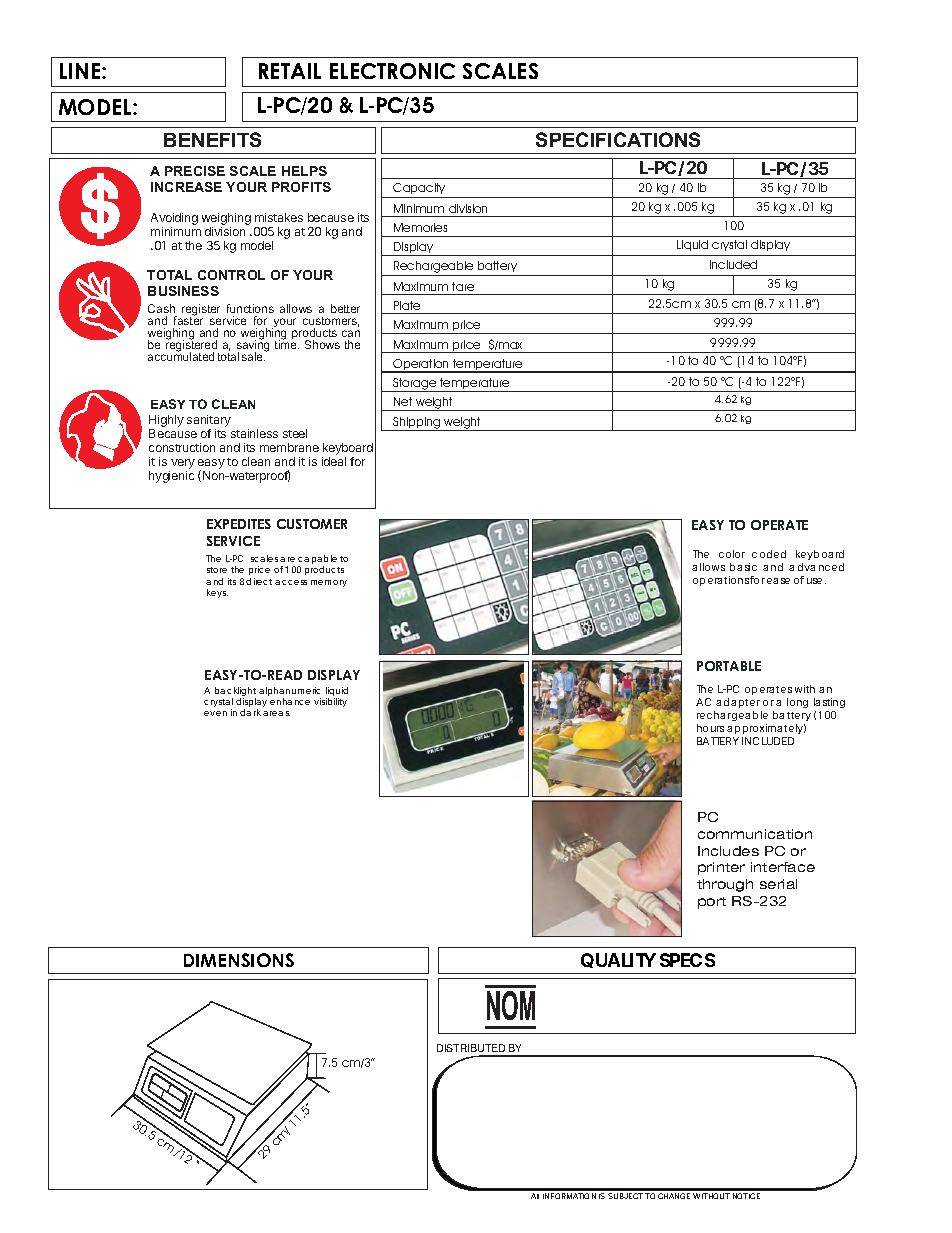 The height and width of the screenshot is (1233, 952). What do you see at coordinates (330, 702) in the screenshot?
I see `visibility` at bounding box center [330, 702].
